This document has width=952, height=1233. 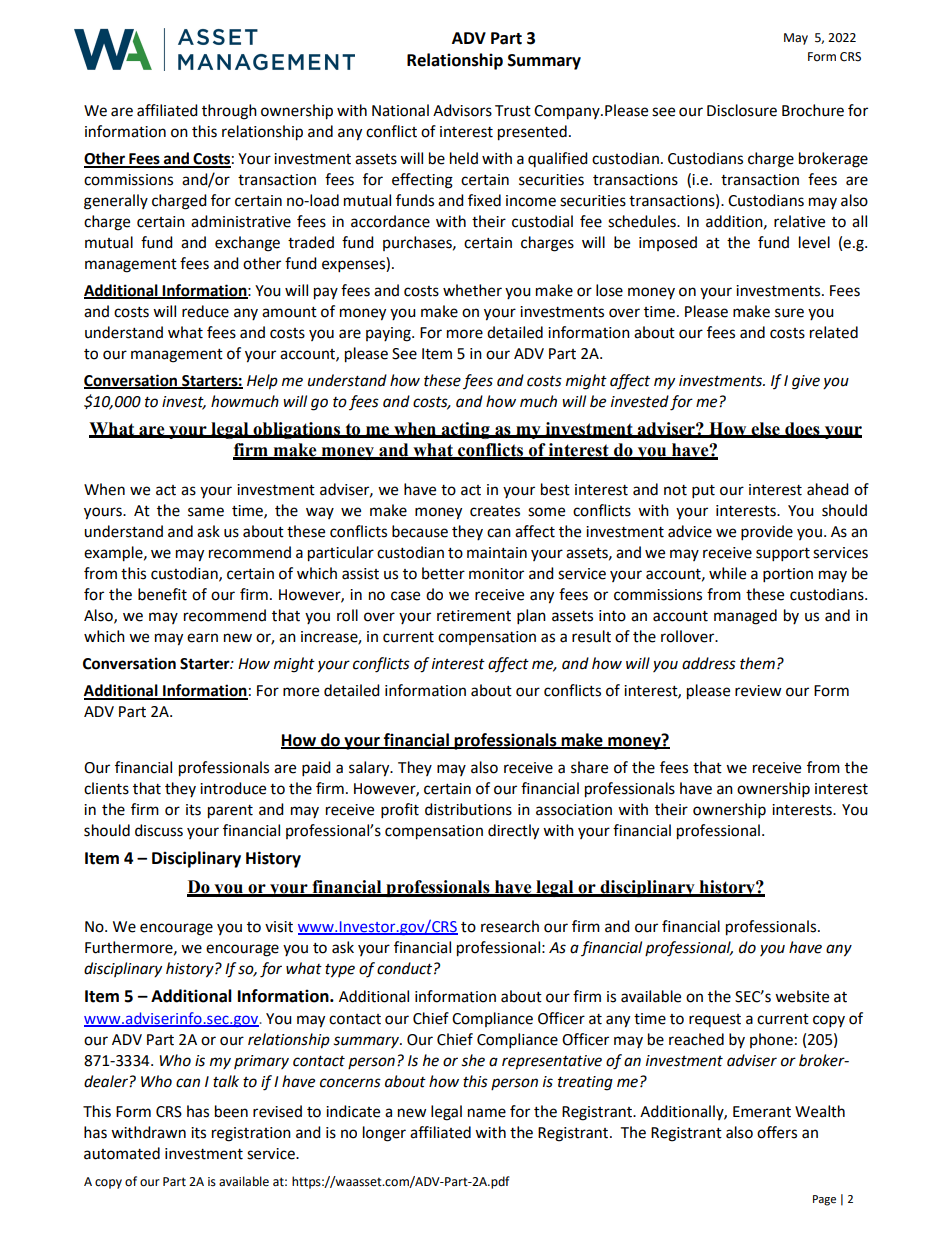 I want to click on offers, so click(x=777, y=1132).
